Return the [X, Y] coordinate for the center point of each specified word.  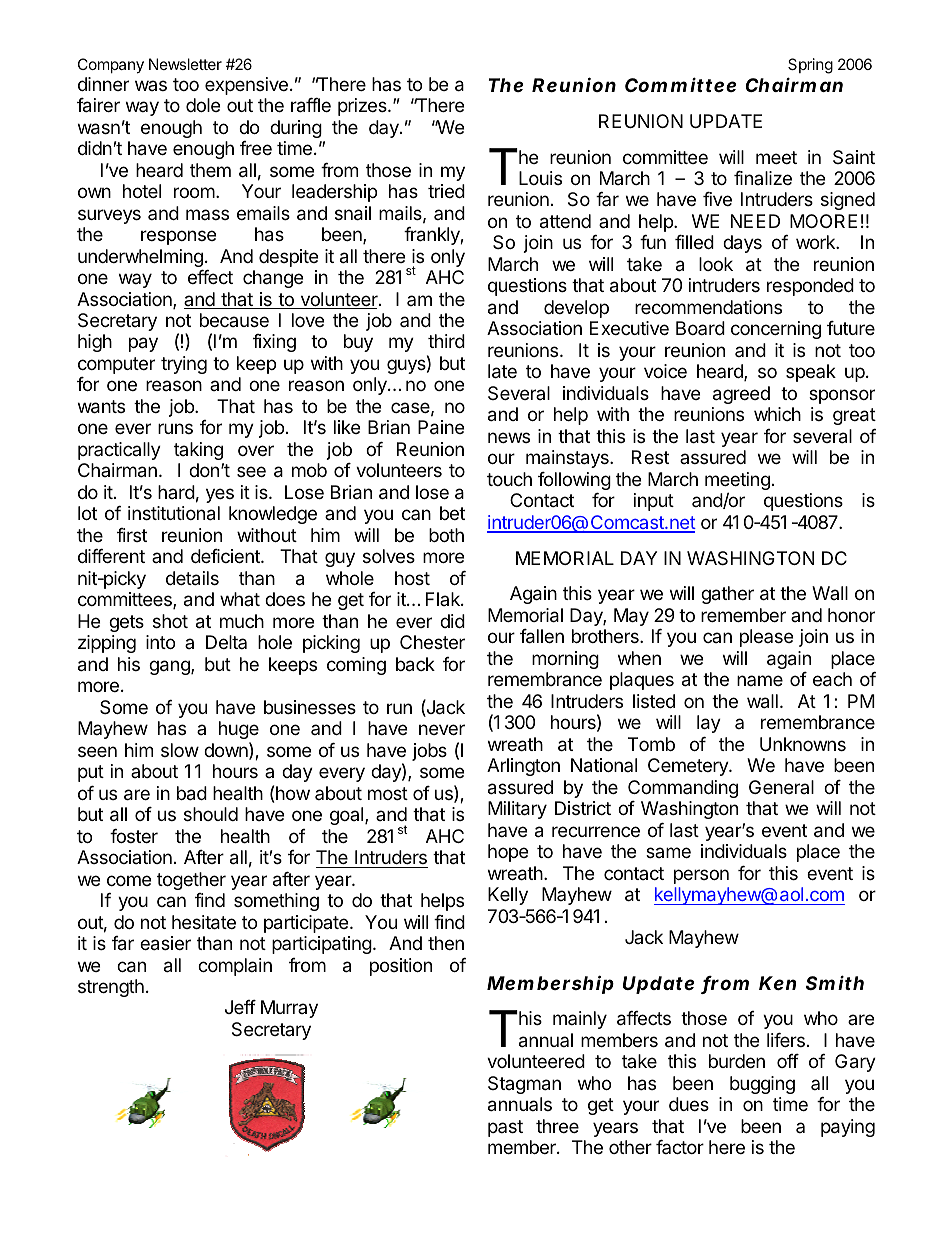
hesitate [204, 922]
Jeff [240, 1007]
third [446, 341]
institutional [174, 513]
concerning [776, 330]
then [446, 943]
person [701, 876]
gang [170, 667]
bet [452, 513]
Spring [810, 66]
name [760, 680]
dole [203, 105]
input [654, 502]
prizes [363, 107]
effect [210, 277]
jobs [429, 752]
